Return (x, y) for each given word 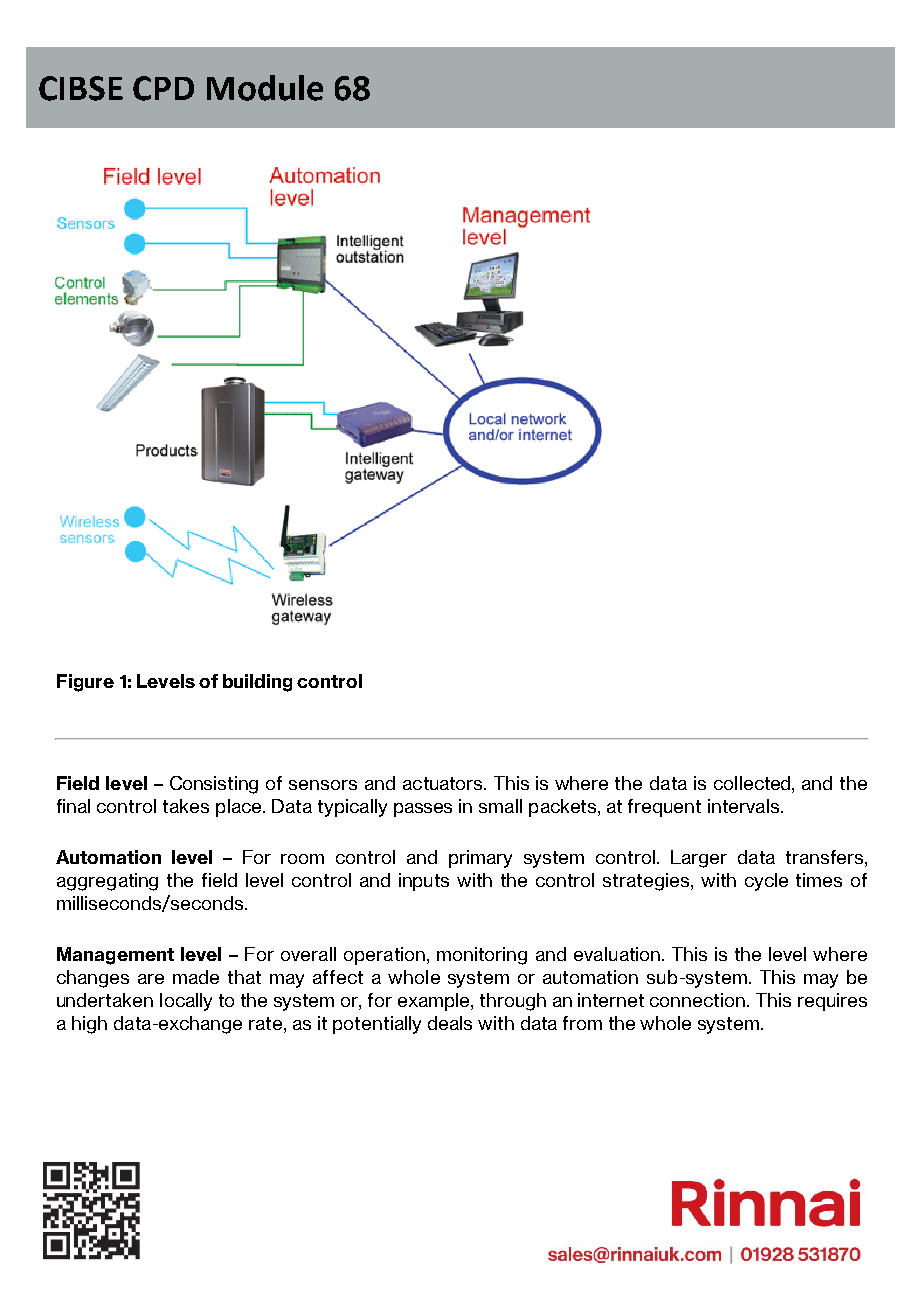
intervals (745, 806)
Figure (85, 683)
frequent (664, 808)
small (500, 806)
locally (186, 1002)
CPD (163, 88)
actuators (444, 783)
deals (450, 1023)
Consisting (214, 785)
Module (265, 88)
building (257, 683)
